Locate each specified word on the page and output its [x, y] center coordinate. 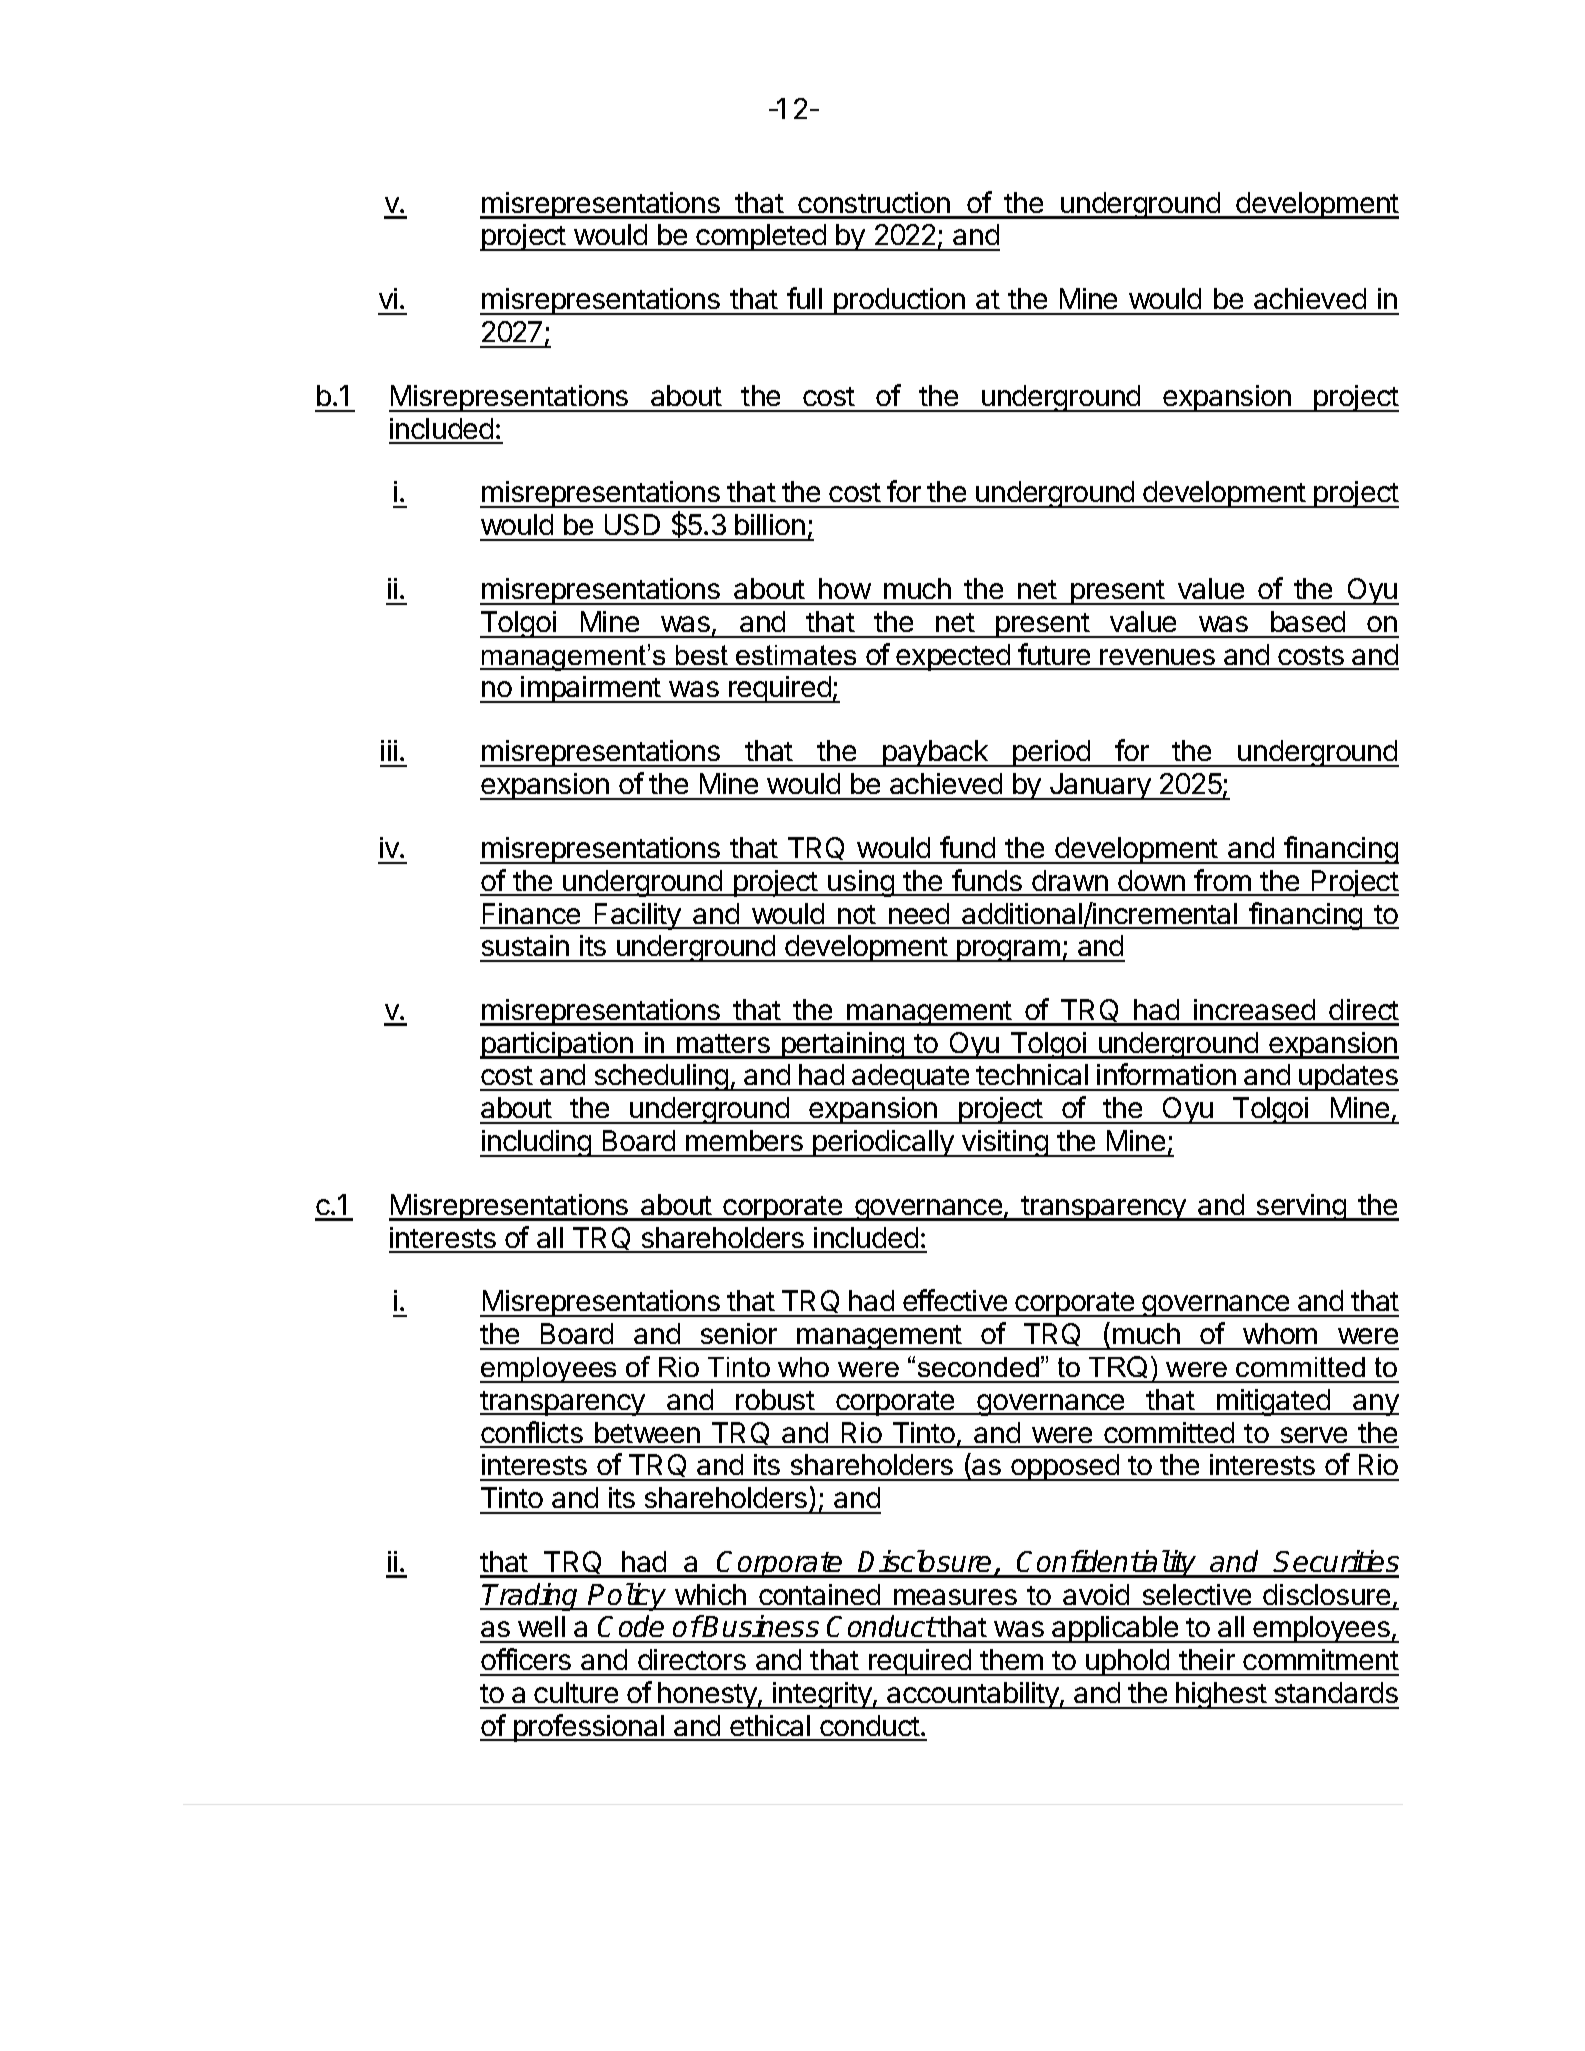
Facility [638, 916]
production [899, 301]
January [1100, 786]
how [845, 588]
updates [1348, 1077]
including [536, 1143]
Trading [531, 1597]
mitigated [1273, 1402]
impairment [591, 689]
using [861, 883]
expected [953, 657]
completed [761, 237]
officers [526, 1659]
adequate [911, 1077]
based [1308, 621]
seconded [978, 1367]
